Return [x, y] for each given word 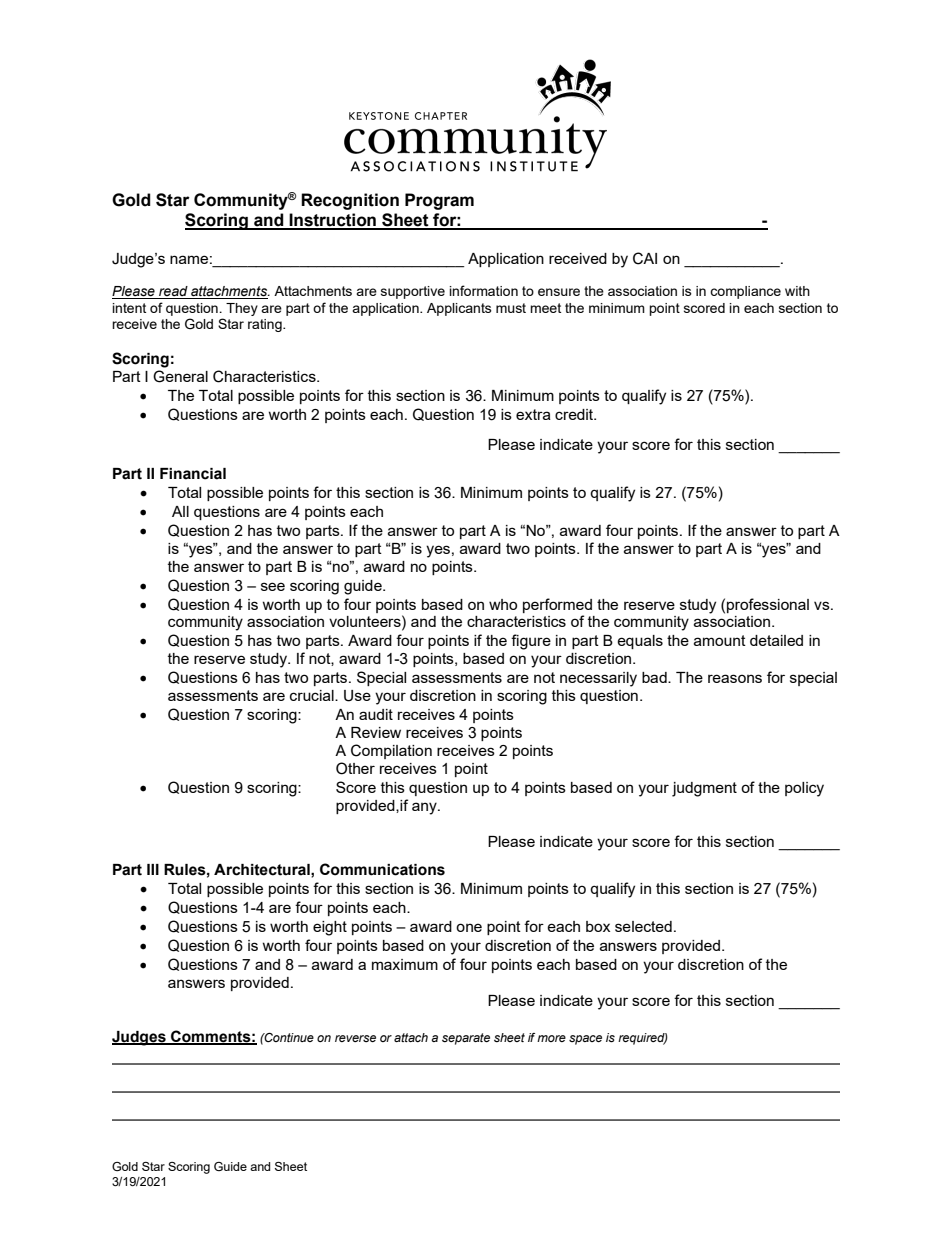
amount [720, 640]
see [273, 586]
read [173, 292]
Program [439, 201]
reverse [355, 1038]
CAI [645, 258]
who [503, 604]
